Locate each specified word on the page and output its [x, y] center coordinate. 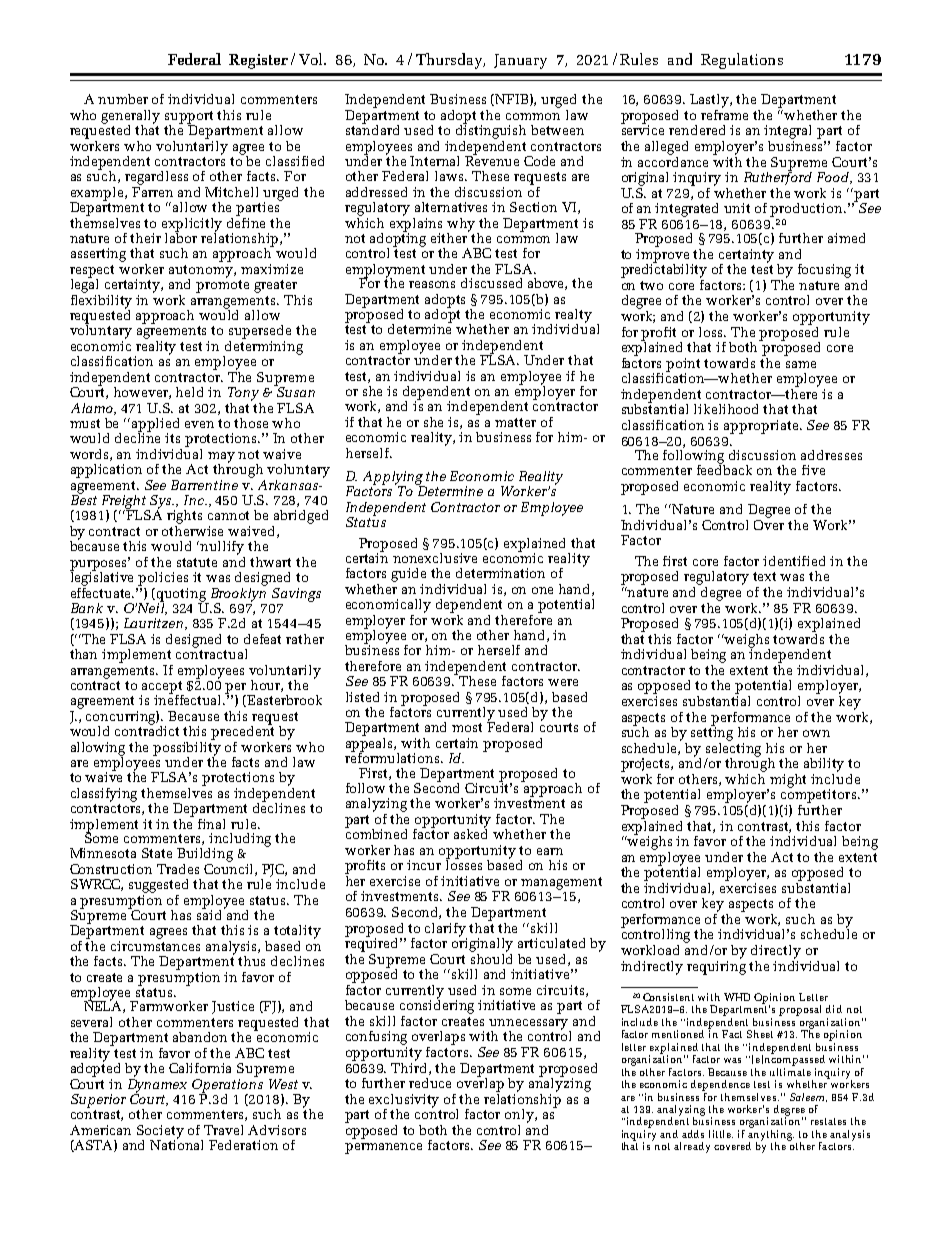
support [189, 118]
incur [424, 865]
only [520, 1116]
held [189, 392]
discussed [491, 283]
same [801, 364]
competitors [820, 795]
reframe [724, 113]
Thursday [450, 61]
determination [500, 573]
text [764, 576]
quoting [181, 595]
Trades [178, 869]
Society [160, 1133]
